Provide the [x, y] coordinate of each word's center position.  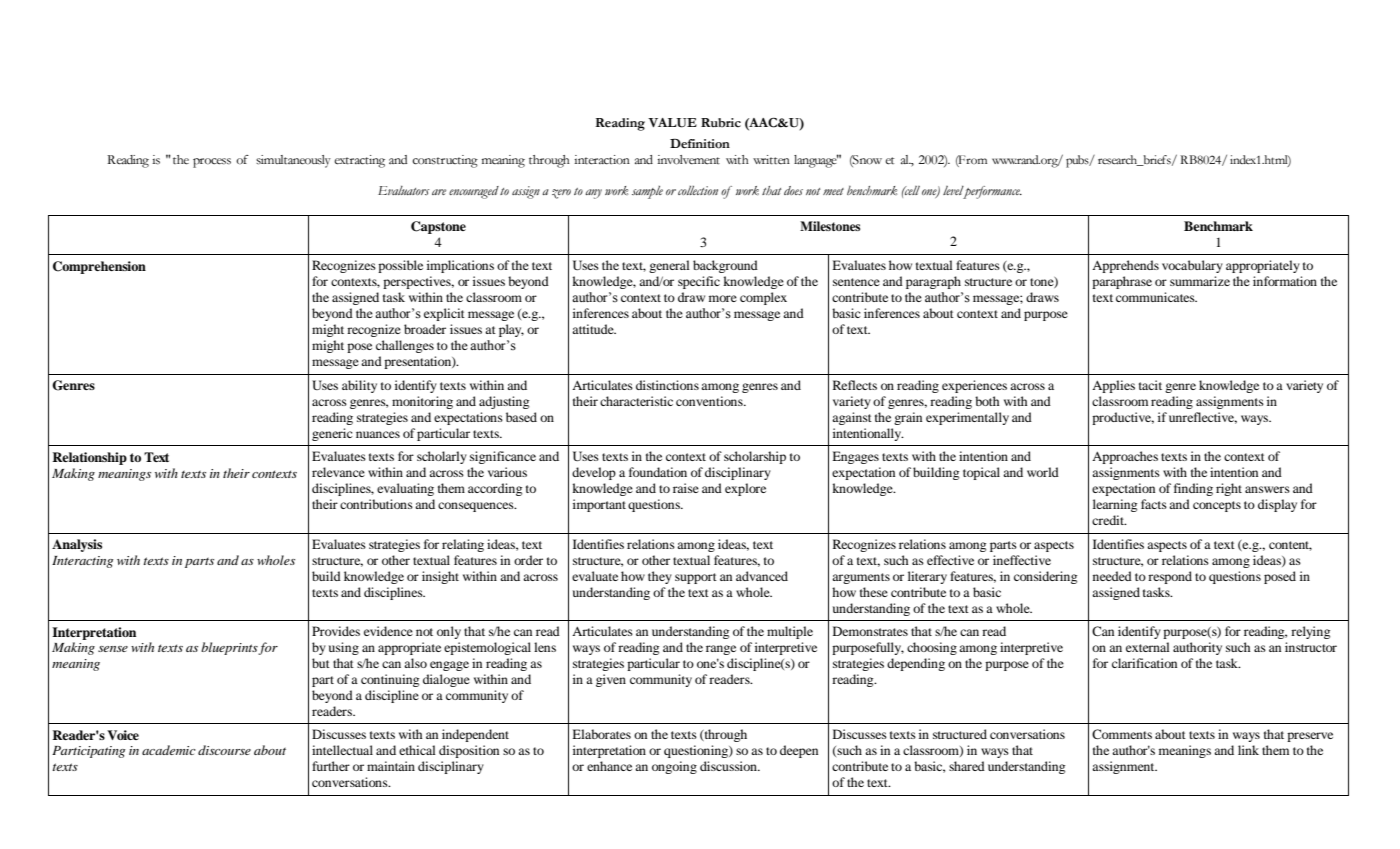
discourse [224, 750]
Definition [700, 144]
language [816, 161]
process [212, 163]
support [696, 578]
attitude [594, 329]
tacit [1150, 385]
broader [425, 329]
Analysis [77, 545]
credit [1109, 520]
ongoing [674, 767]
